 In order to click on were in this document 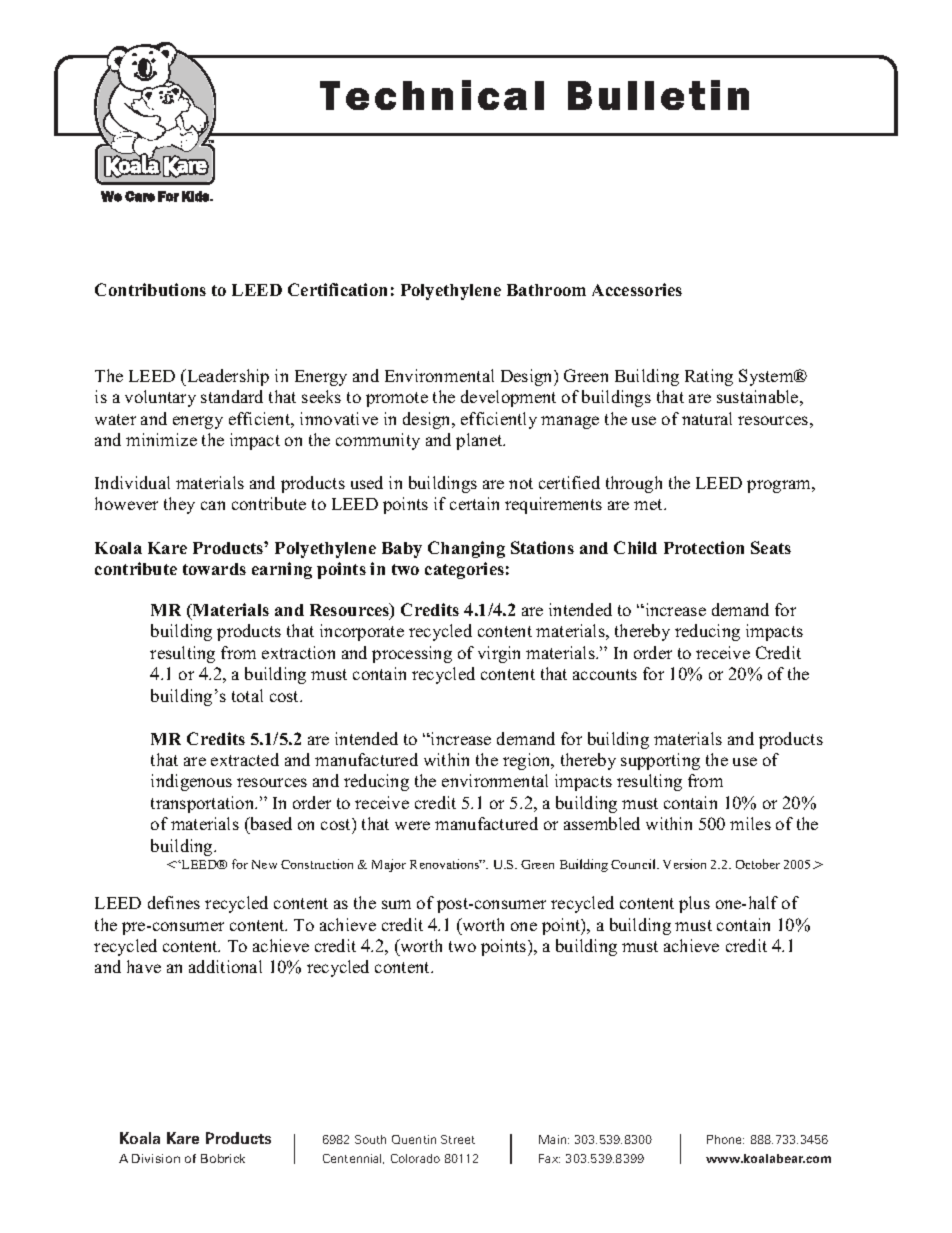, I will do `click(412, 825)`.
